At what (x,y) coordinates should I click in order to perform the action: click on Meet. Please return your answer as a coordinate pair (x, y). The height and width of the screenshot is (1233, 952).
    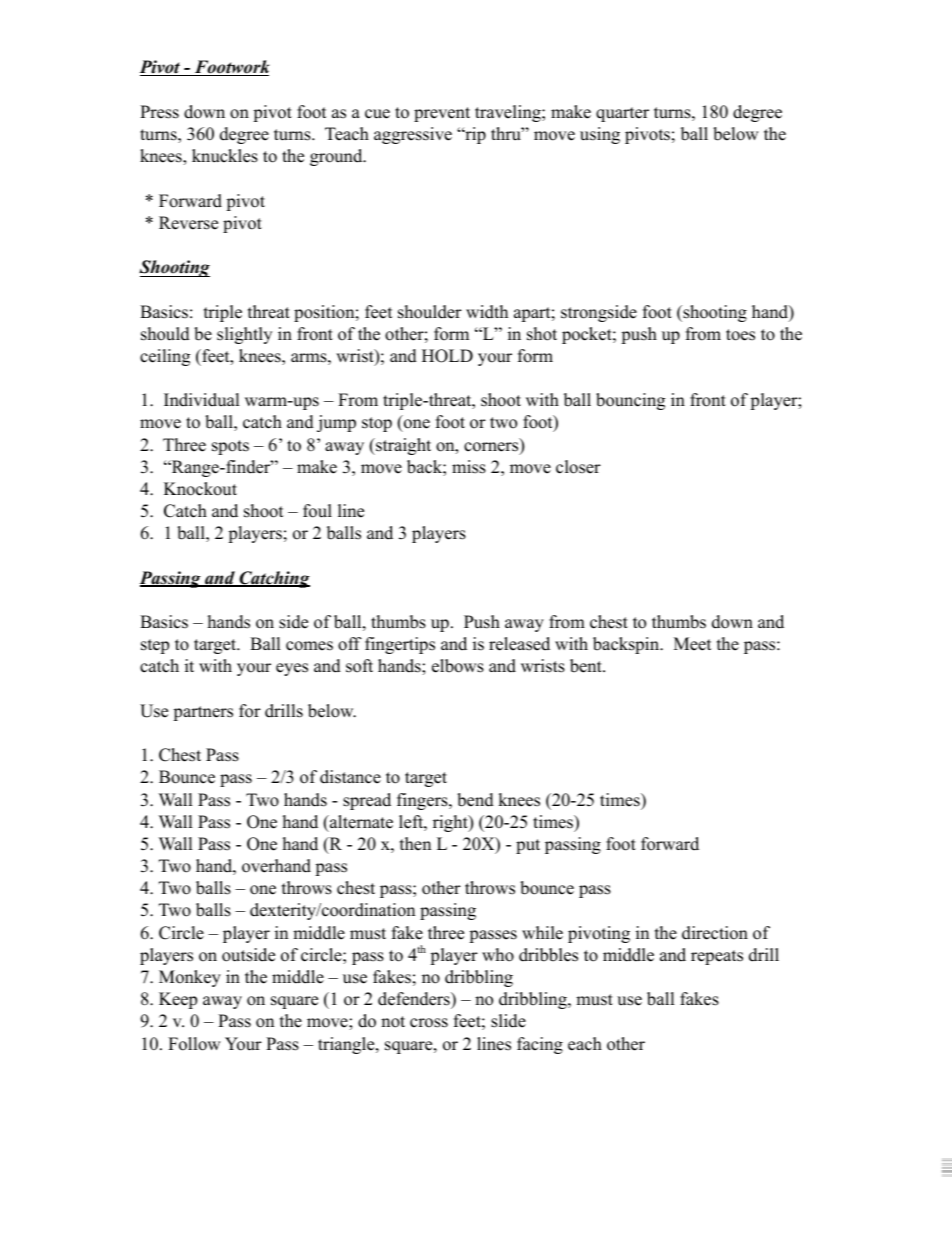
    Looking at the image, I should click on (693, 644).
